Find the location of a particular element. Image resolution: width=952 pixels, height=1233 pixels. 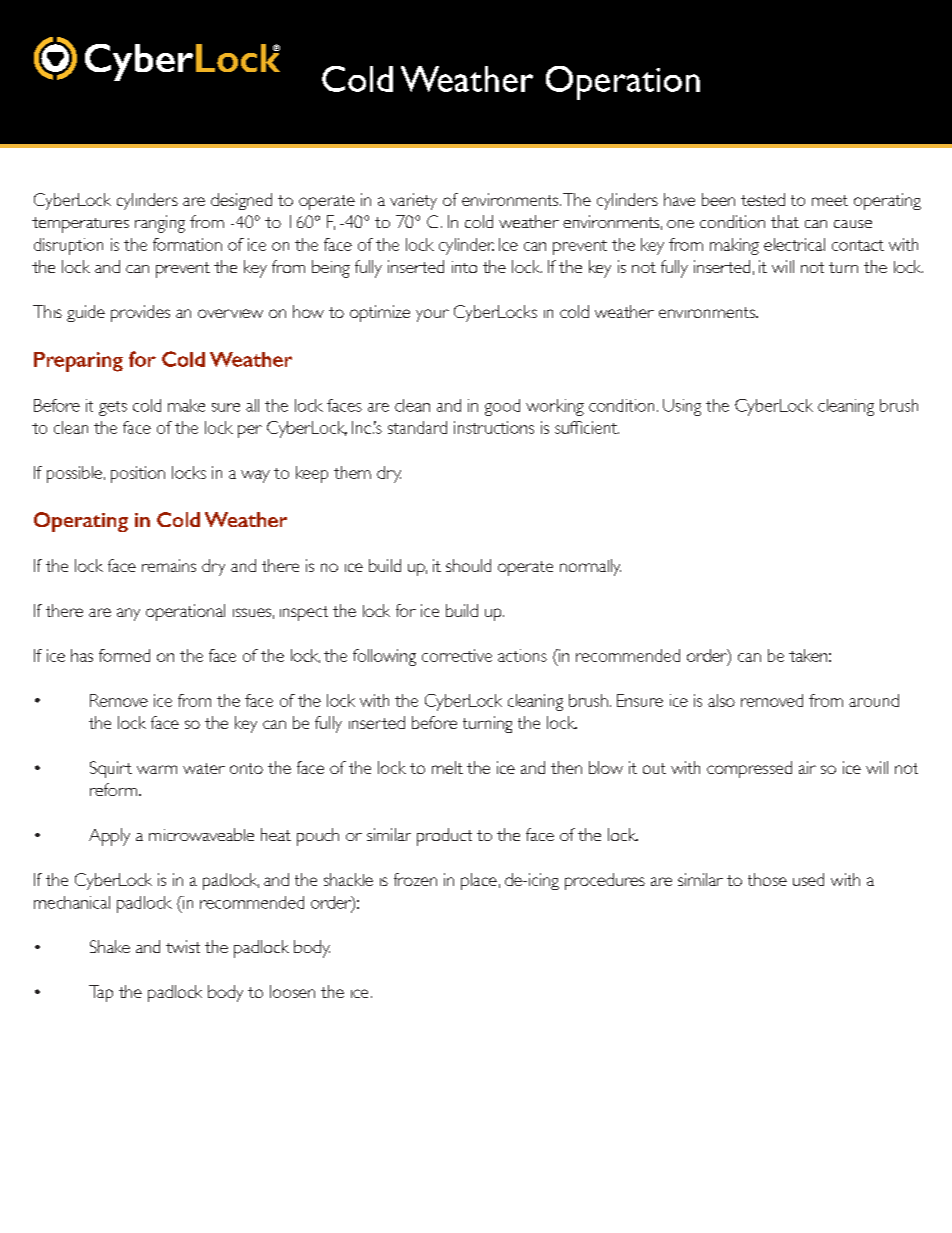

also is located at coordinates (721, 700).
